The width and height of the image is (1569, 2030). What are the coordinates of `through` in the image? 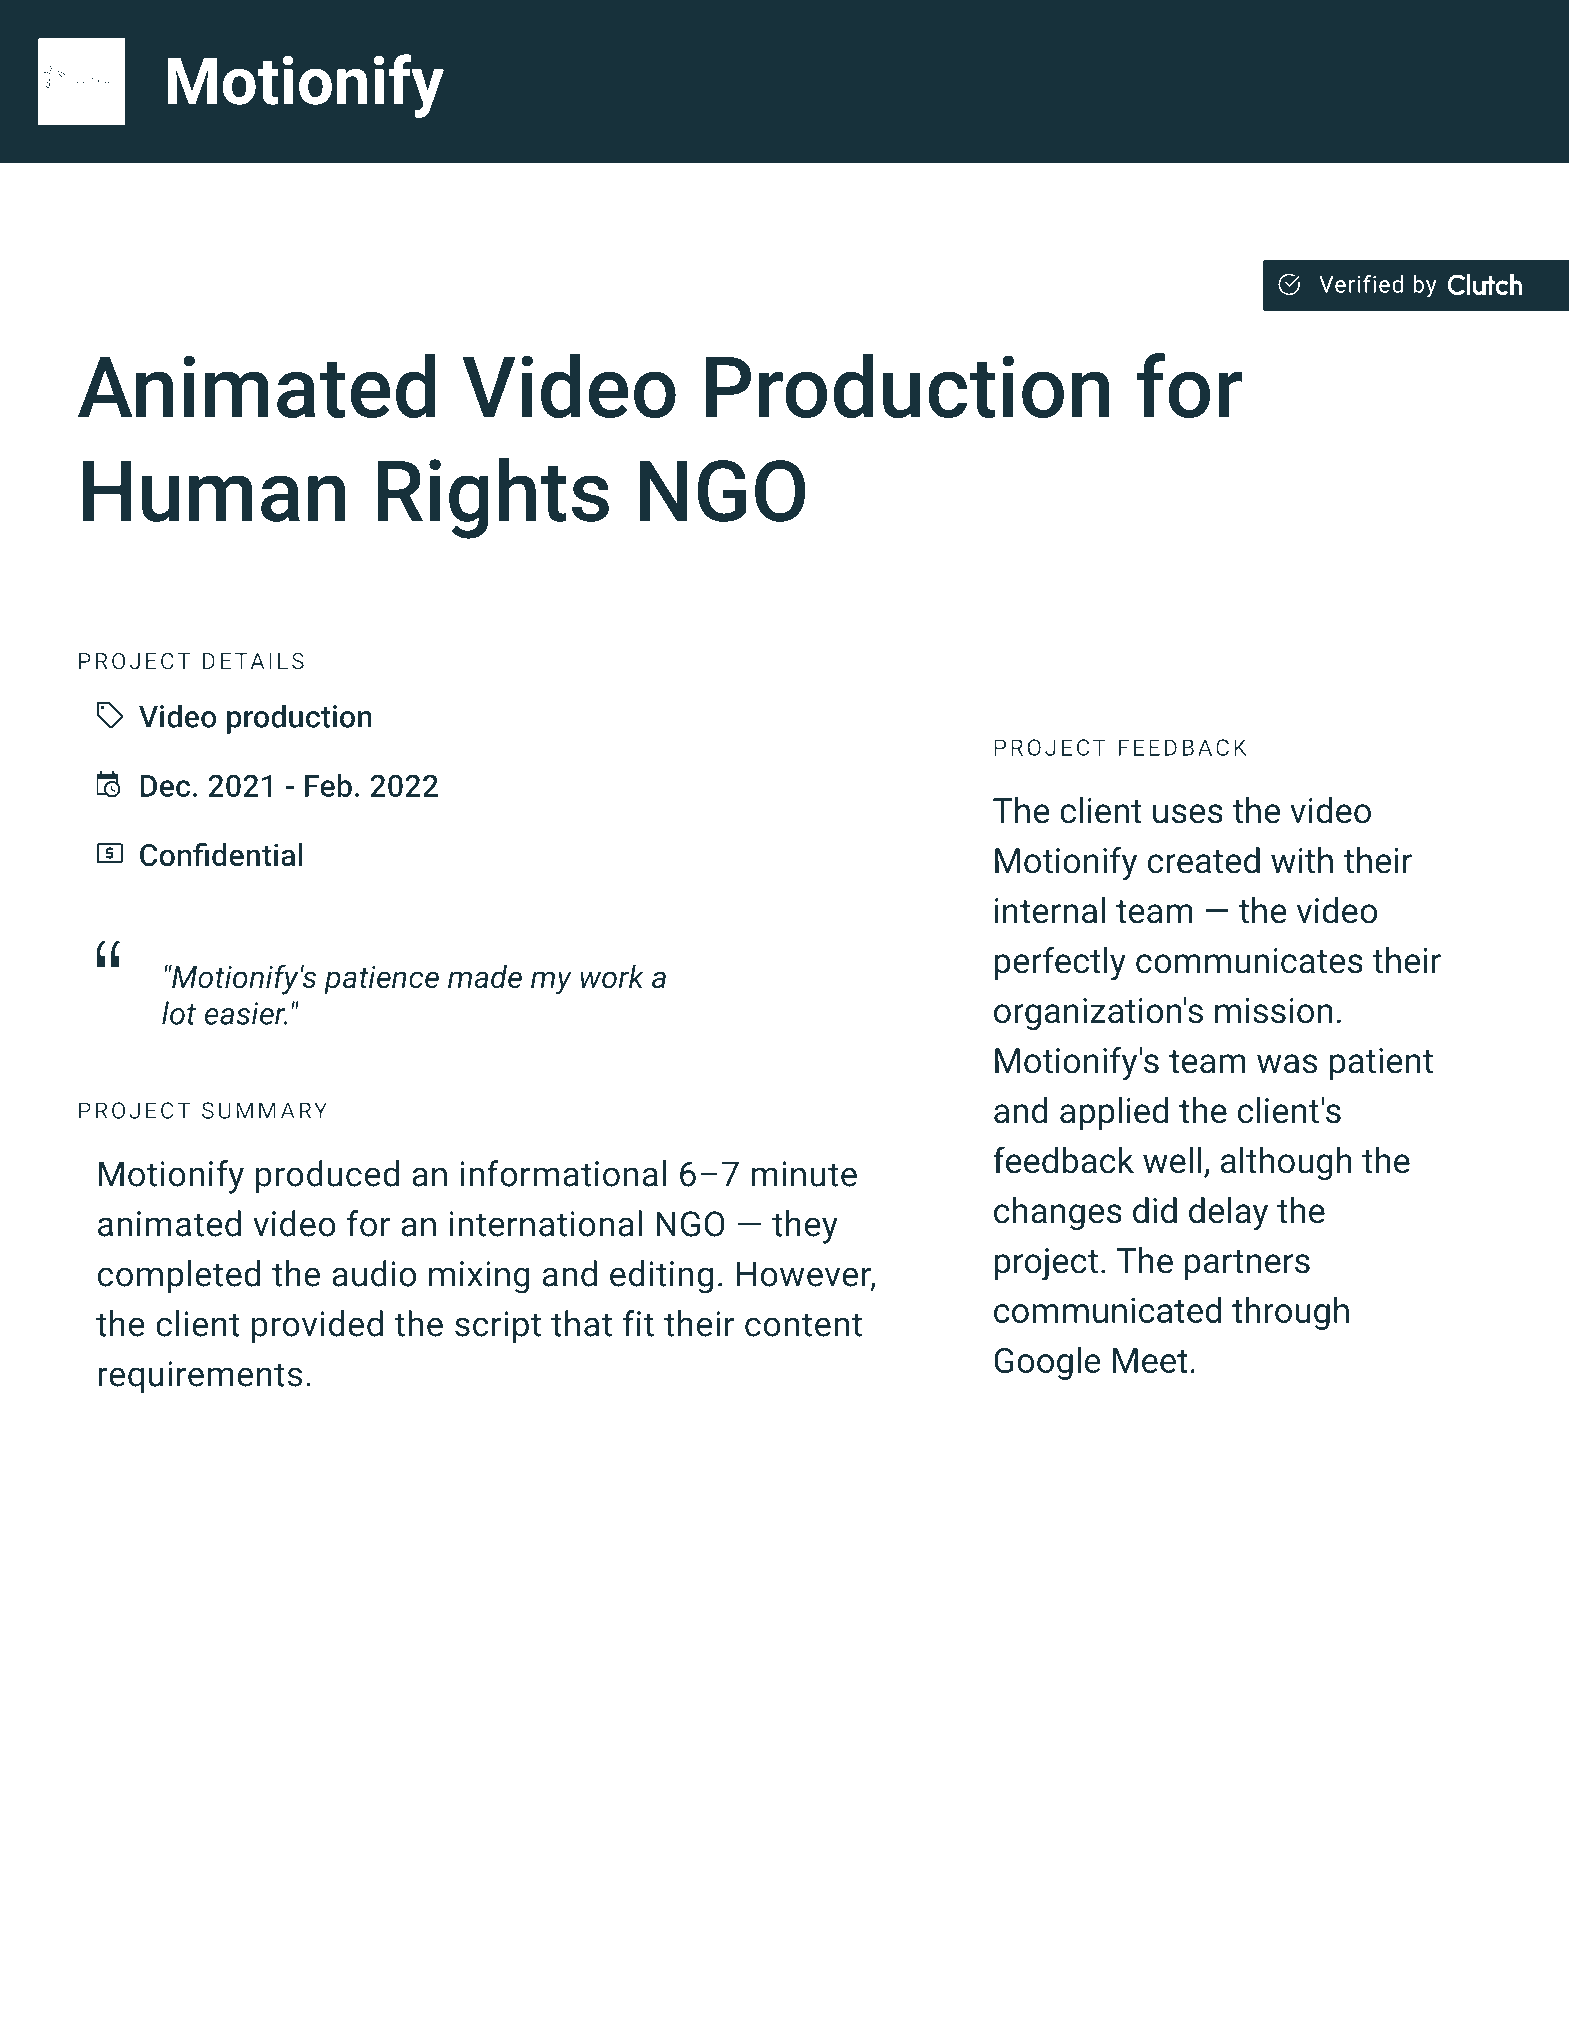 It's located at (1290, 1313).
